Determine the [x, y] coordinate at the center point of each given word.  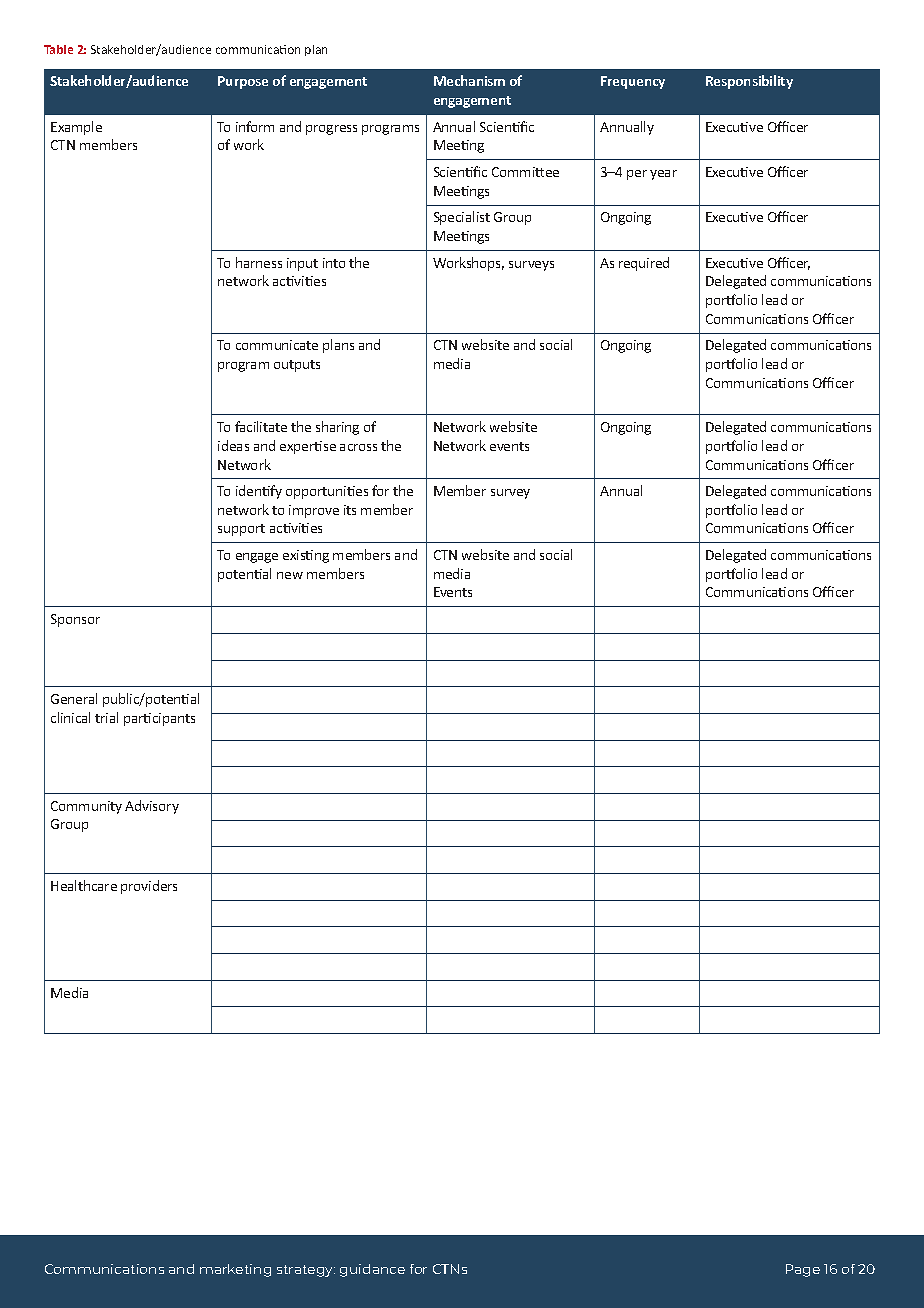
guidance [372, 1270]
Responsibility [749, 82]
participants [159, 719]
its [350, 510]
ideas [233, 445]
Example [76, 128]
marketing [235, 1270]
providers [149, 887]
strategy [306, 1271]
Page [803, 1270]
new [290, 575]
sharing [337, 428]
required [644, 264]
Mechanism [469, 80]
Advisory [152, 807]
